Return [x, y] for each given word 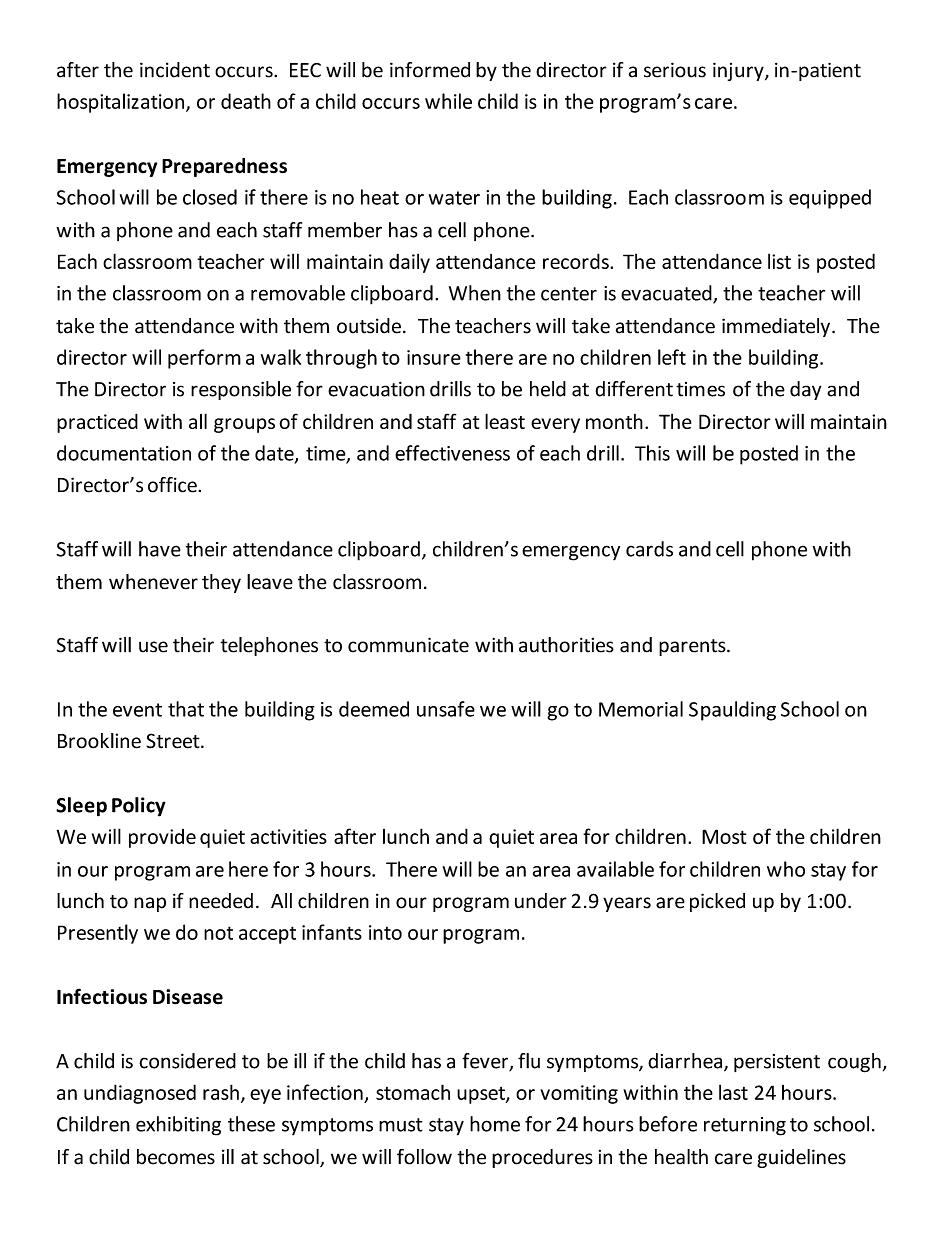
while [448, 101]
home [495, 1124]
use [153, 647]
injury [739, 71]
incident [175, 70]
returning [745, 1126]
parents [693, 647]
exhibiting [178, 1126]
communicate [408, 645]
